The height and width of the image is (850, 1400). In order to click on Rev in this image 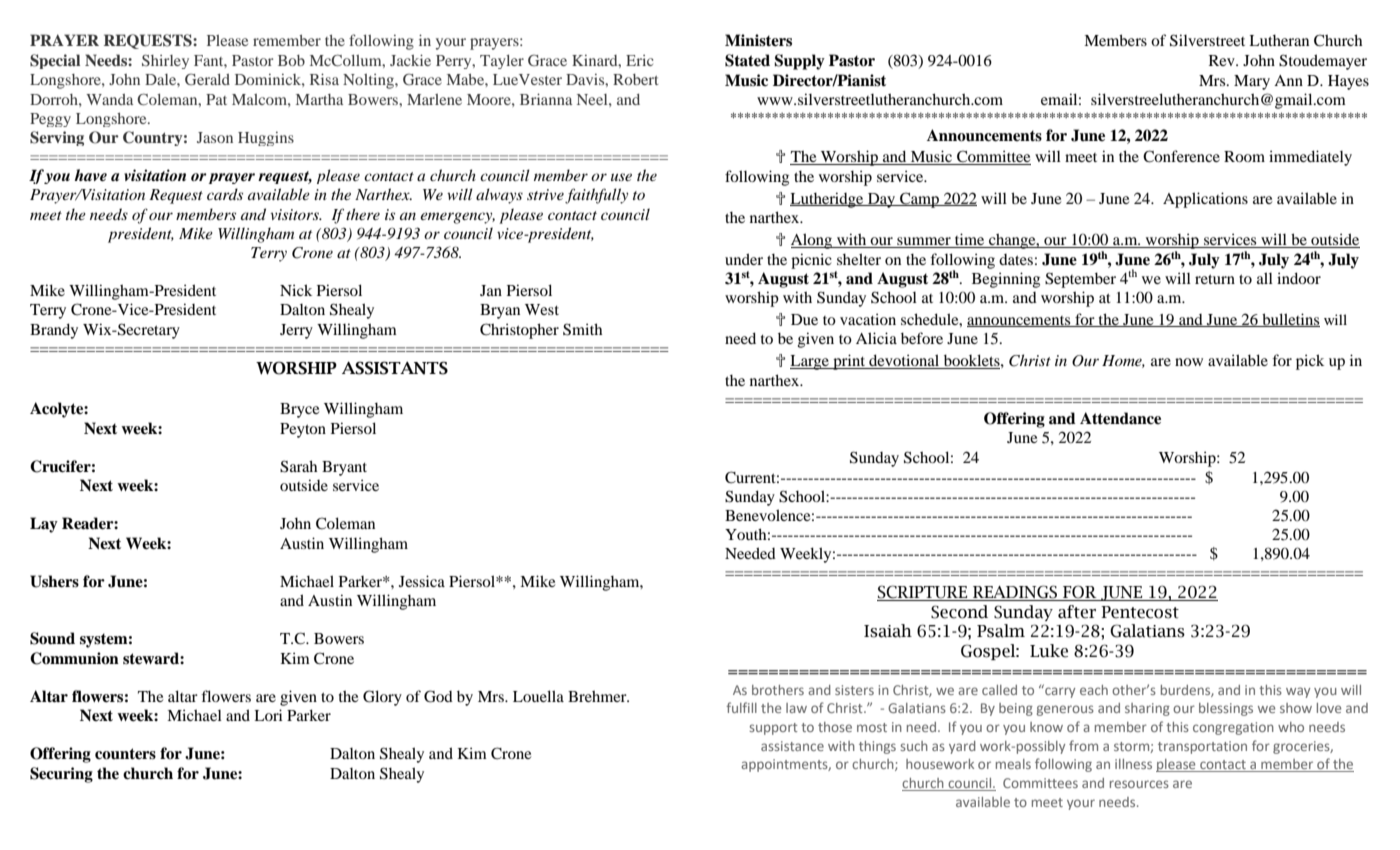, I will do `click(1223, 60)`.
